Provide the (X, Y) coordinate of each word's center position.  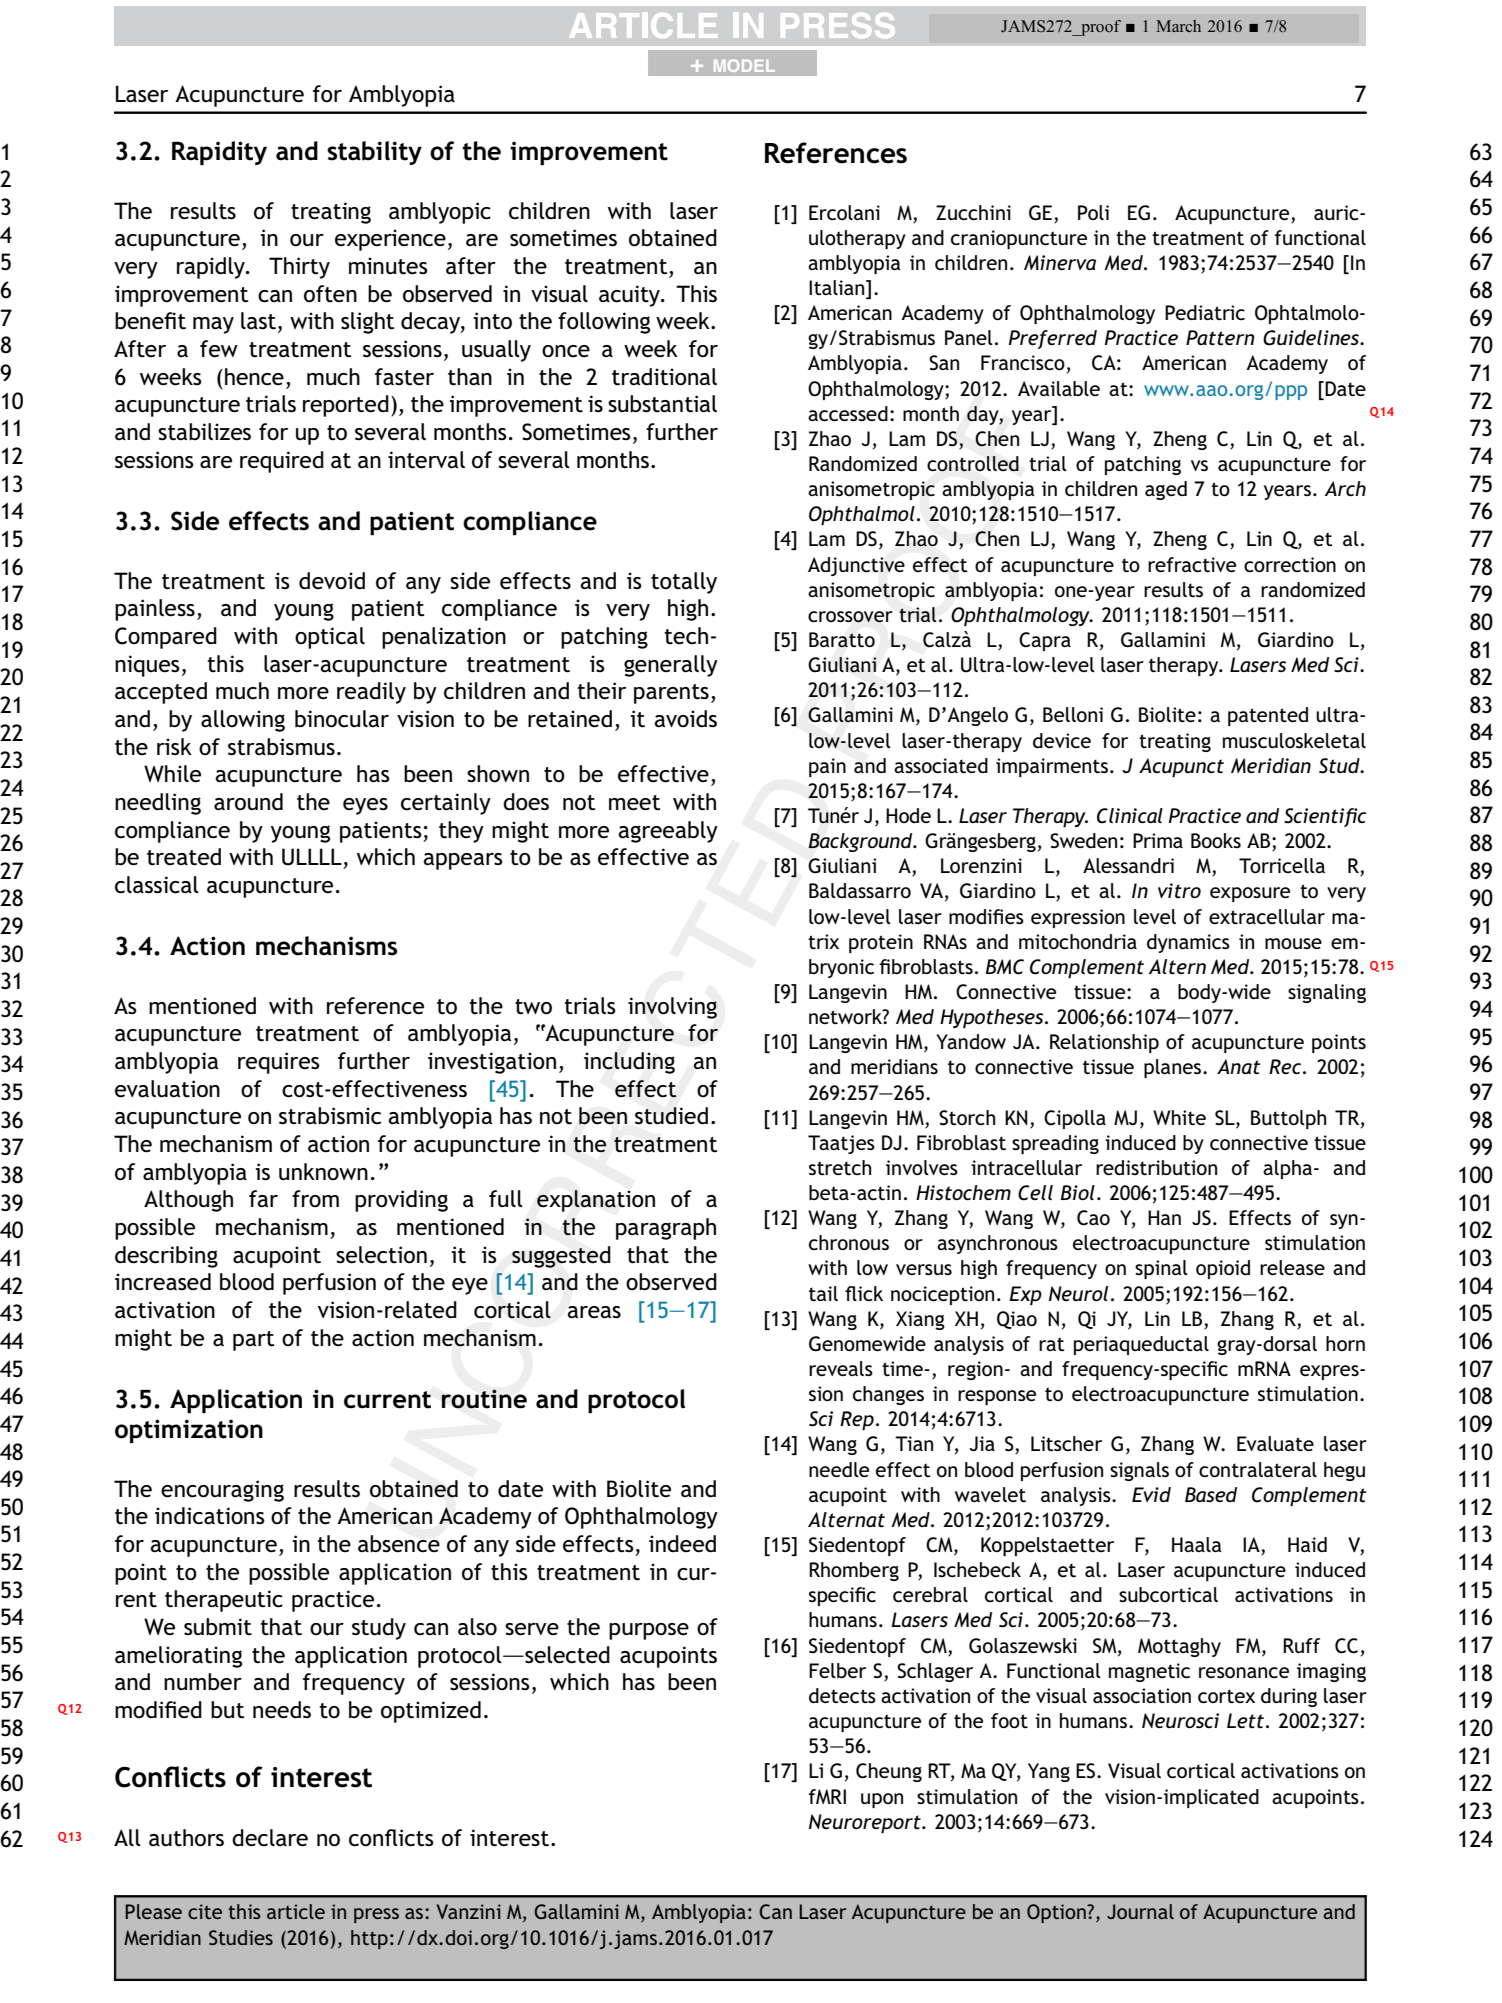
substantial (662, 404)
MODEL (744, 65)
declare (270, 1838)
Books (1216, 840)
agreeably (668, 832)
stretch (840, 1167)
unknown (323, 1171)
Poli (1093, 212)
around (248, 802)
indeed (682, 1544)
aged (1166, 490)
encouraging (222, 1491)
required (282, 462)
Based (1211, 1494)
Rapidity (219, 153)
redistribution (1156, 1167)
